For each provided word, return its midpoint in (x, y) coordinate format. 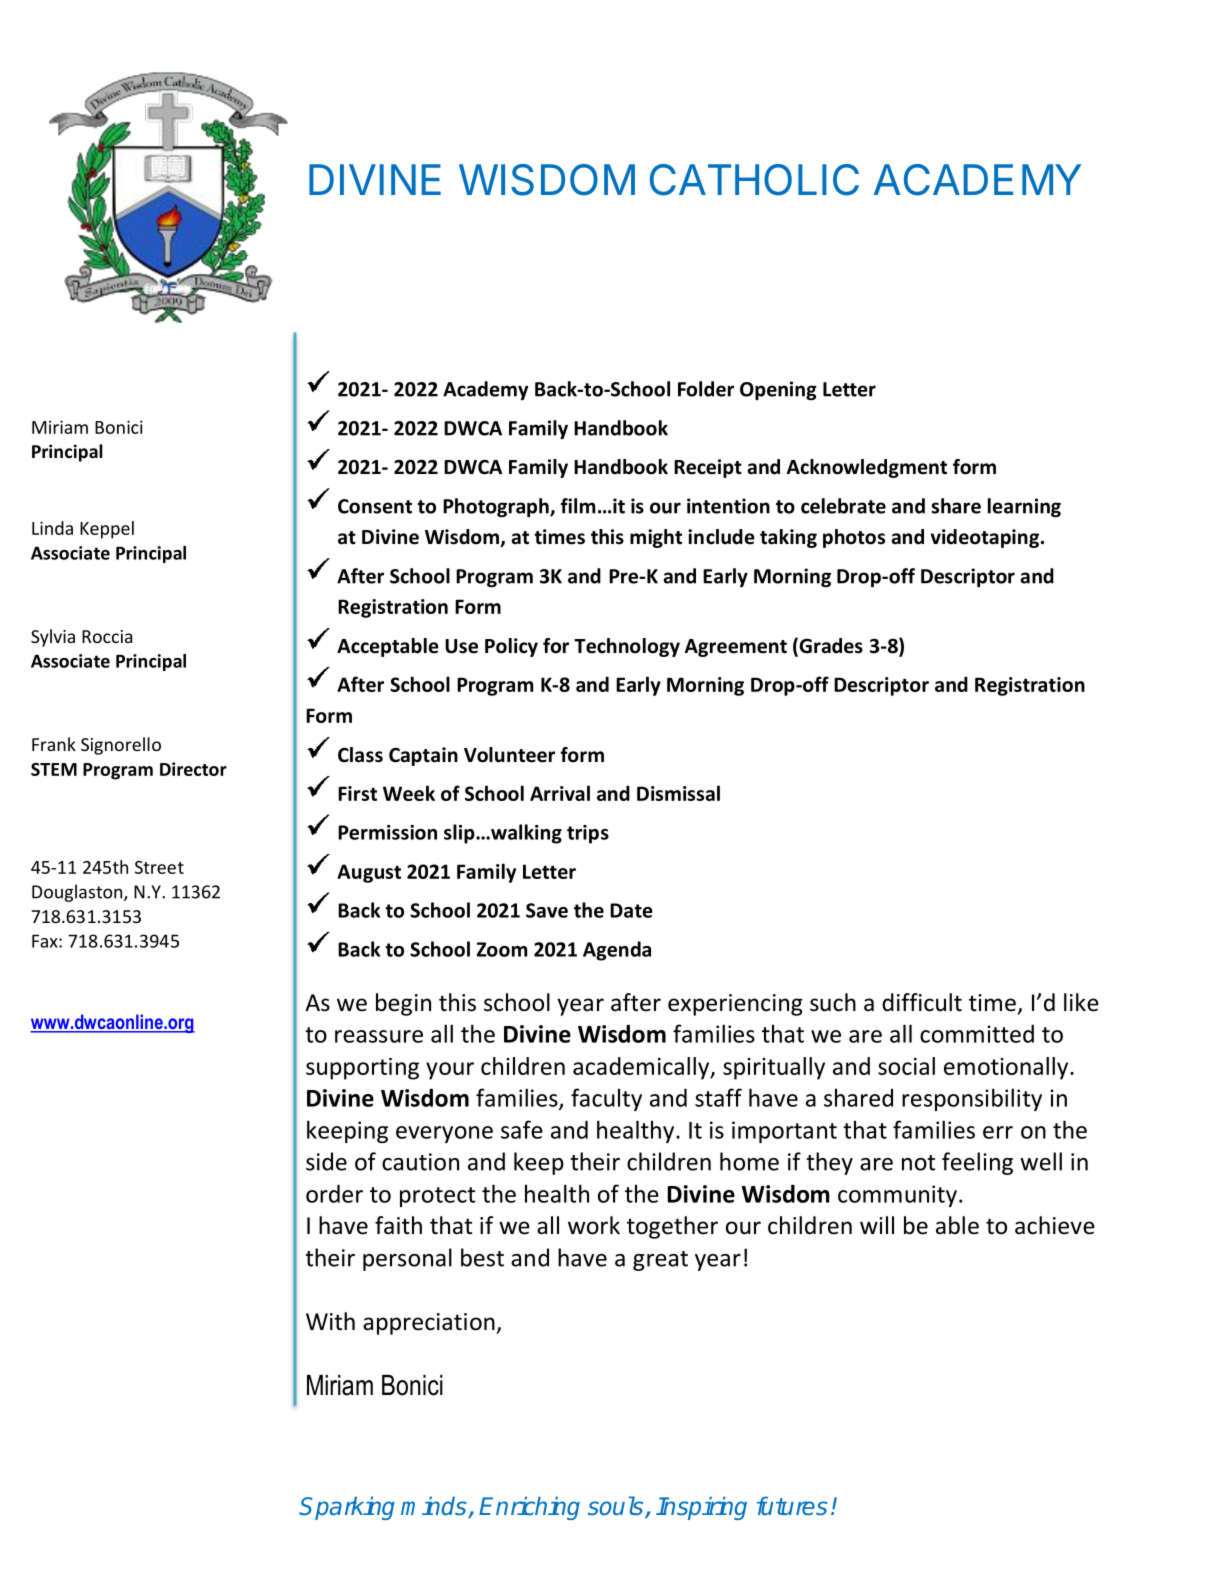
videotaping (985, 538)
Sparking (347, 1508)
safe (522, 1129)
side (326, 1161)
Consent (375, 506)
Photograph (497, 507)
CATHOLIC (754, 180)
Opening (778, 390)
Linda (52, 528)
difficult (922, 1002)
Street (159, 867)
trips (588, 834)
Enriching (529, 1508)
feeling (977, 1163)
